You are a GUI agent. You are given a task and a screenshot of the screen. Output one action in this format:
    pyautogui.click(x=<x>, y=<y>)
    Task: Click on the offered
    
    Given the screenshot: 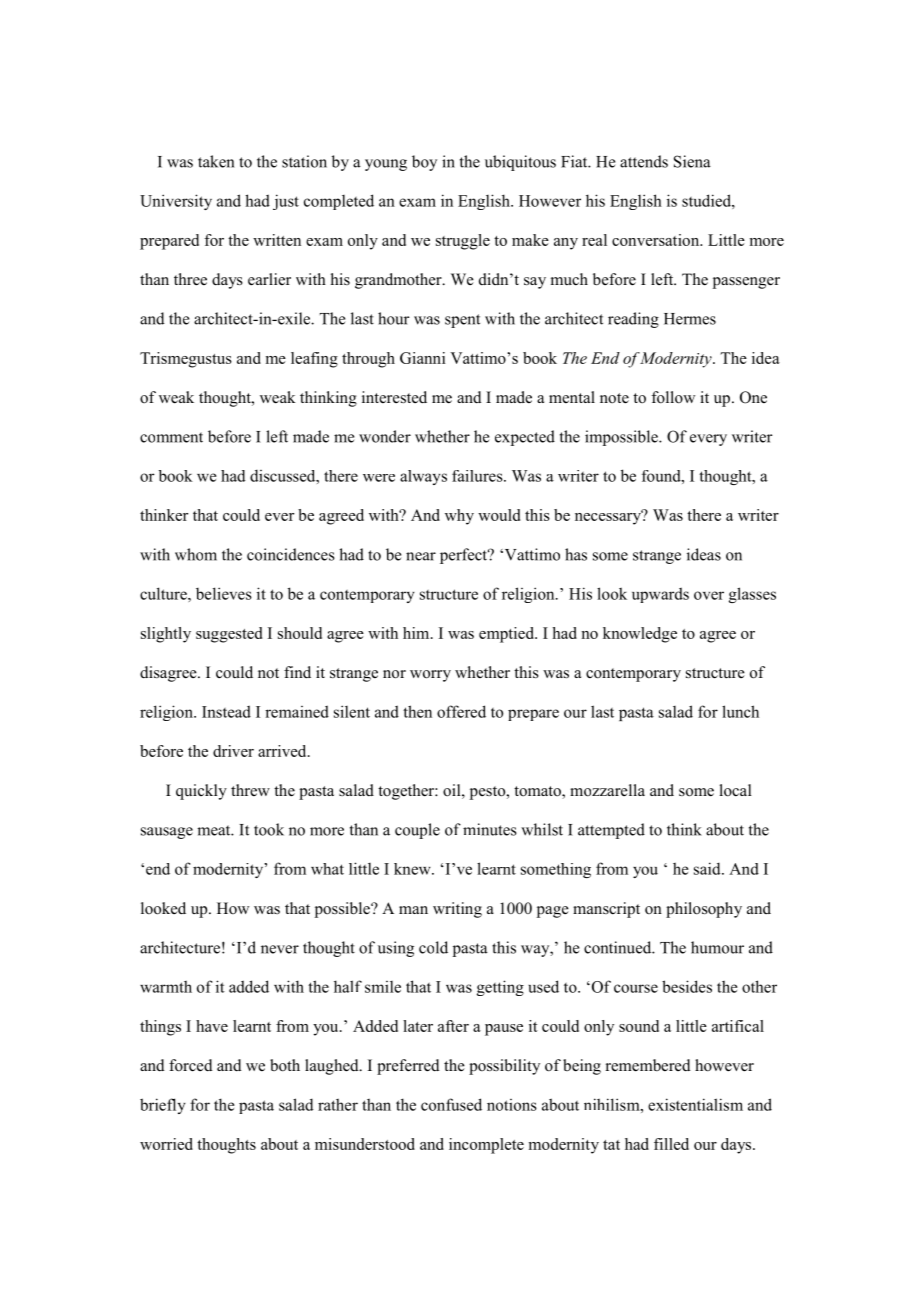 What is the action you would take?
    pyautogui.click(x=461, y=711)
